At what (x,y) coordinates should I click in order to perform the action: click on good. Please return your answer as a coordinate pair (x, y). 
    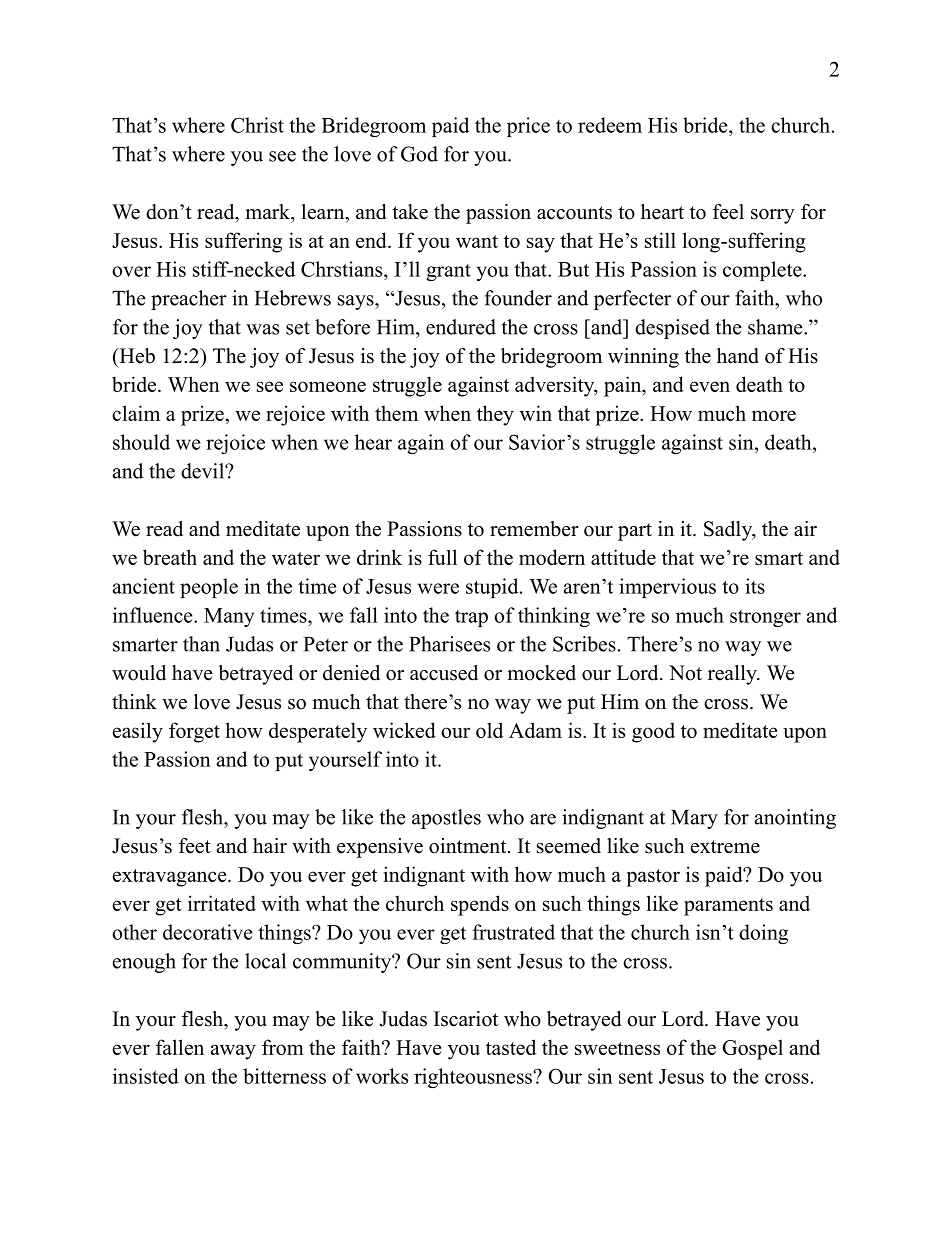
    Looking at the image, I should click on (653, 732).
